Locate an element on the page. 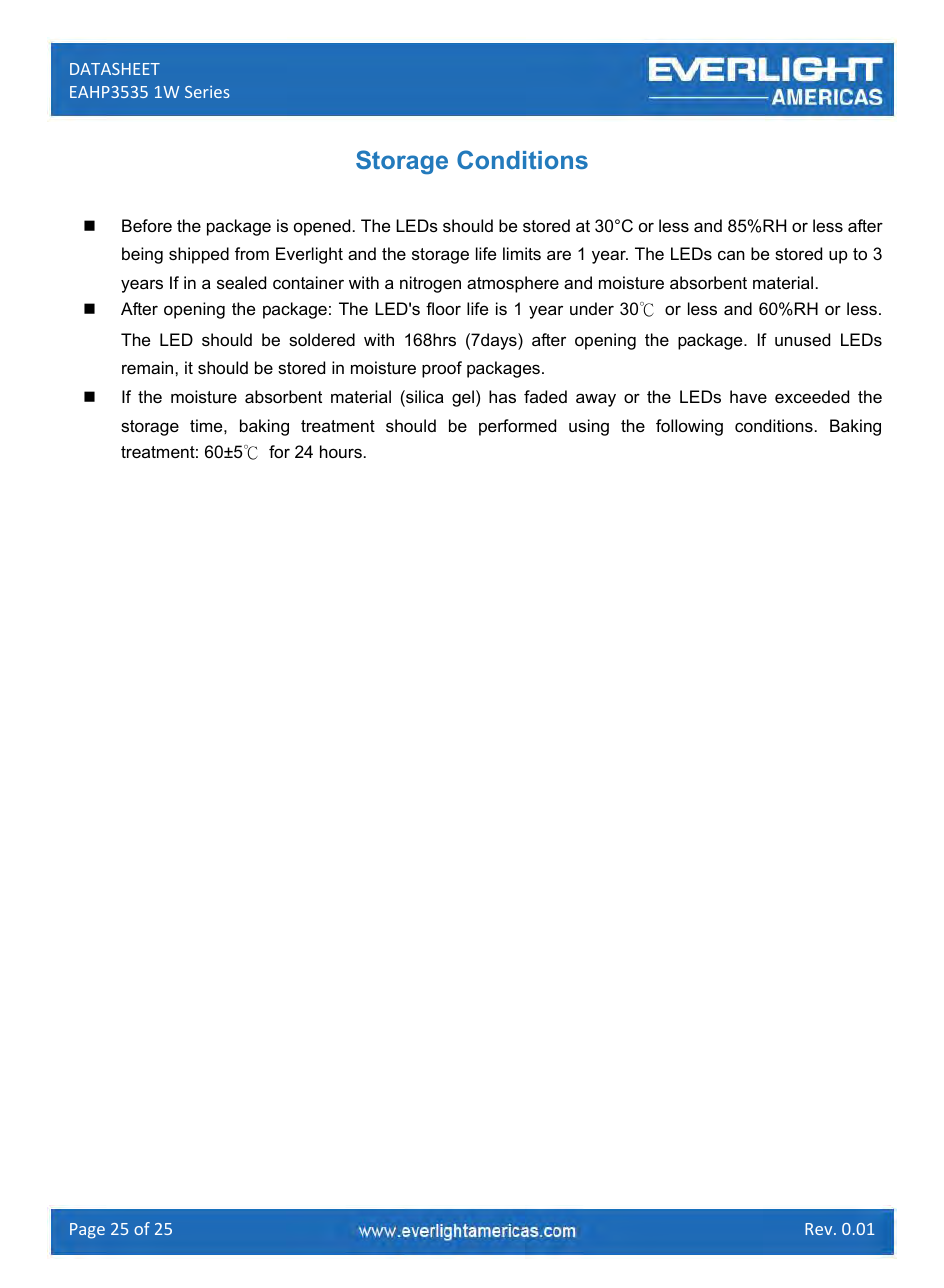  limits is located at coordinates (522, 253).
